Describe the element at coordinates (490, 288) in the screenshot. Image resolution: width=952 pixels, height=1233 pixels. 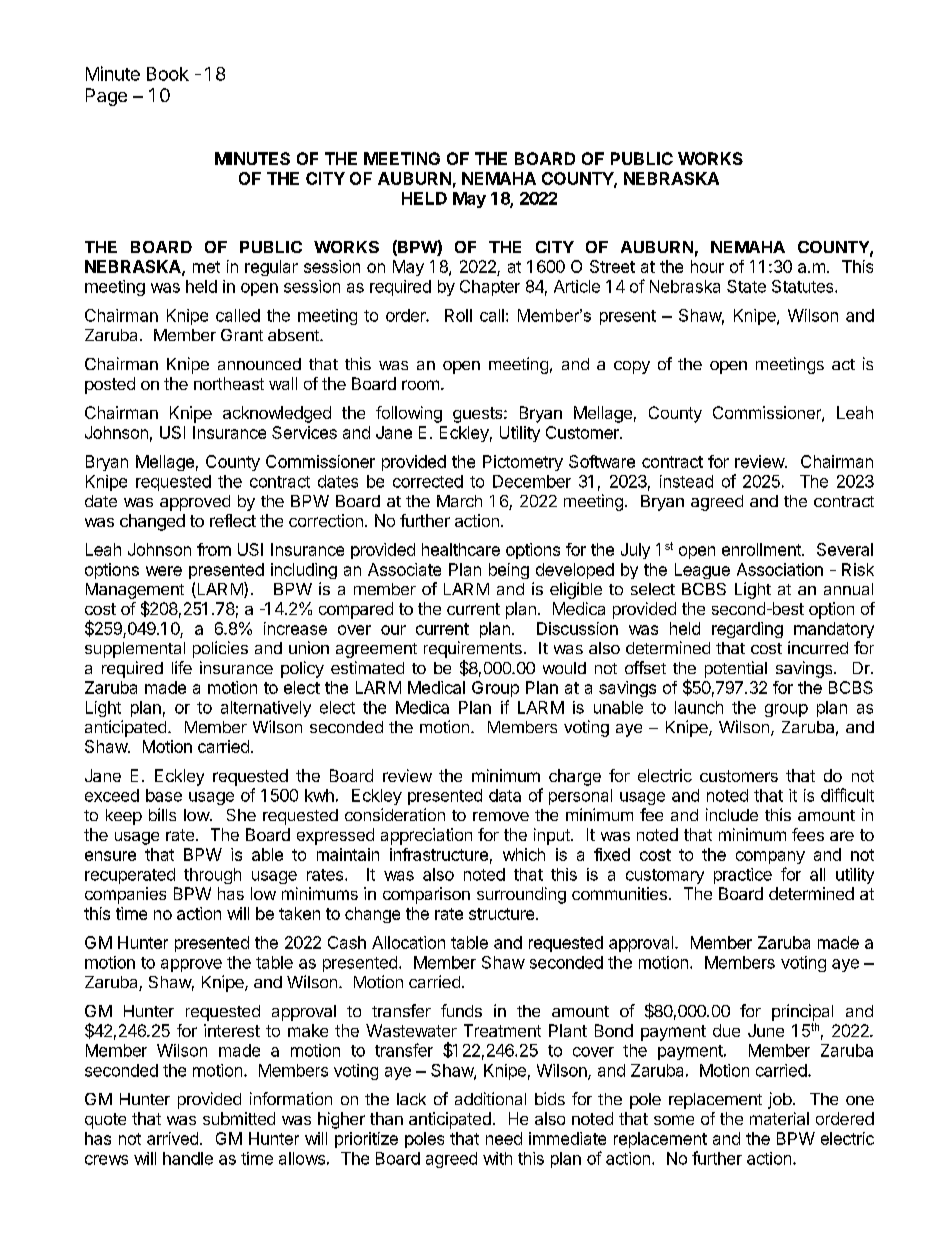
I see `Chapter` at that location.
